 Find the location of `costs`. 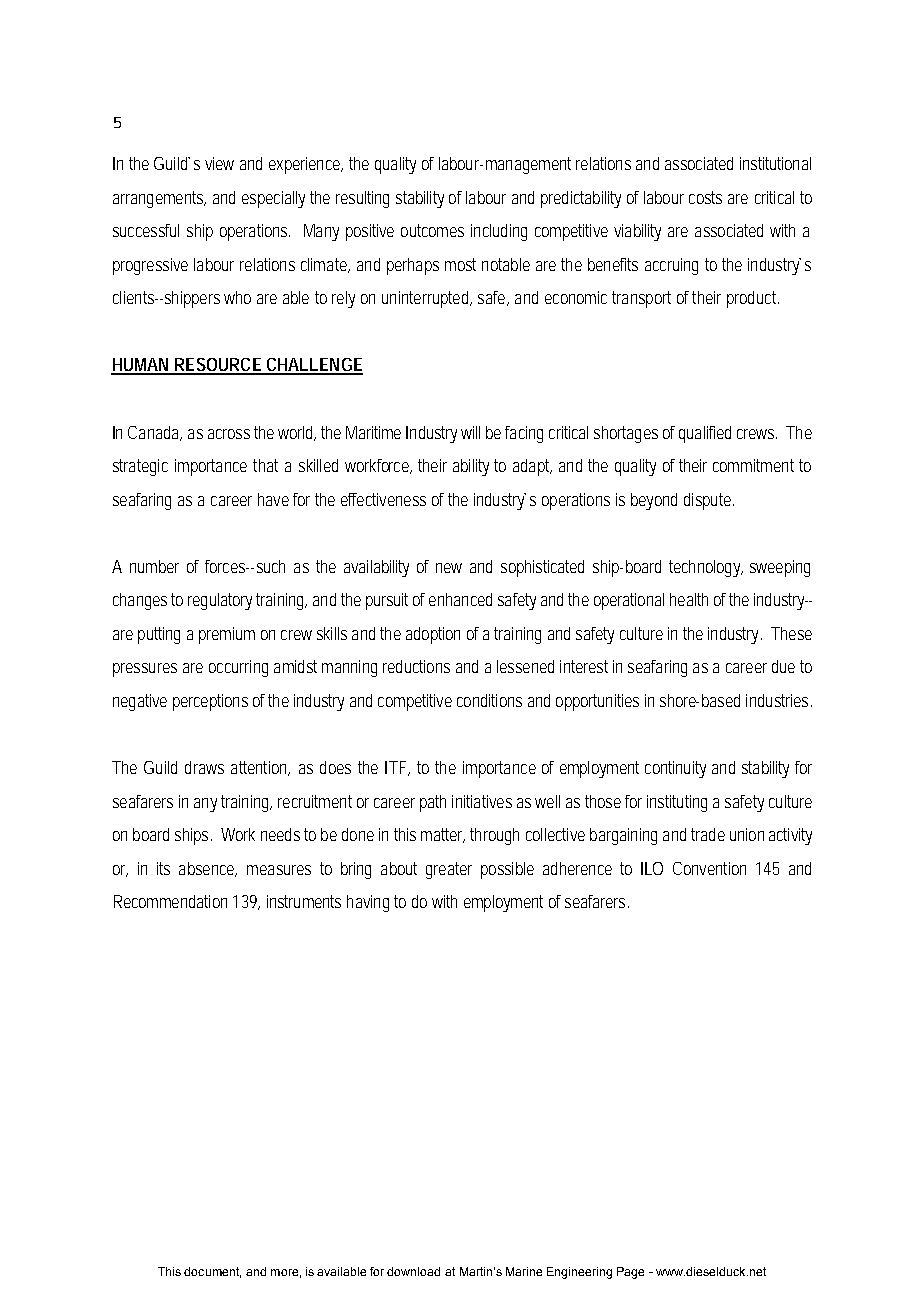

costs is located at coordinates (705, 197).
